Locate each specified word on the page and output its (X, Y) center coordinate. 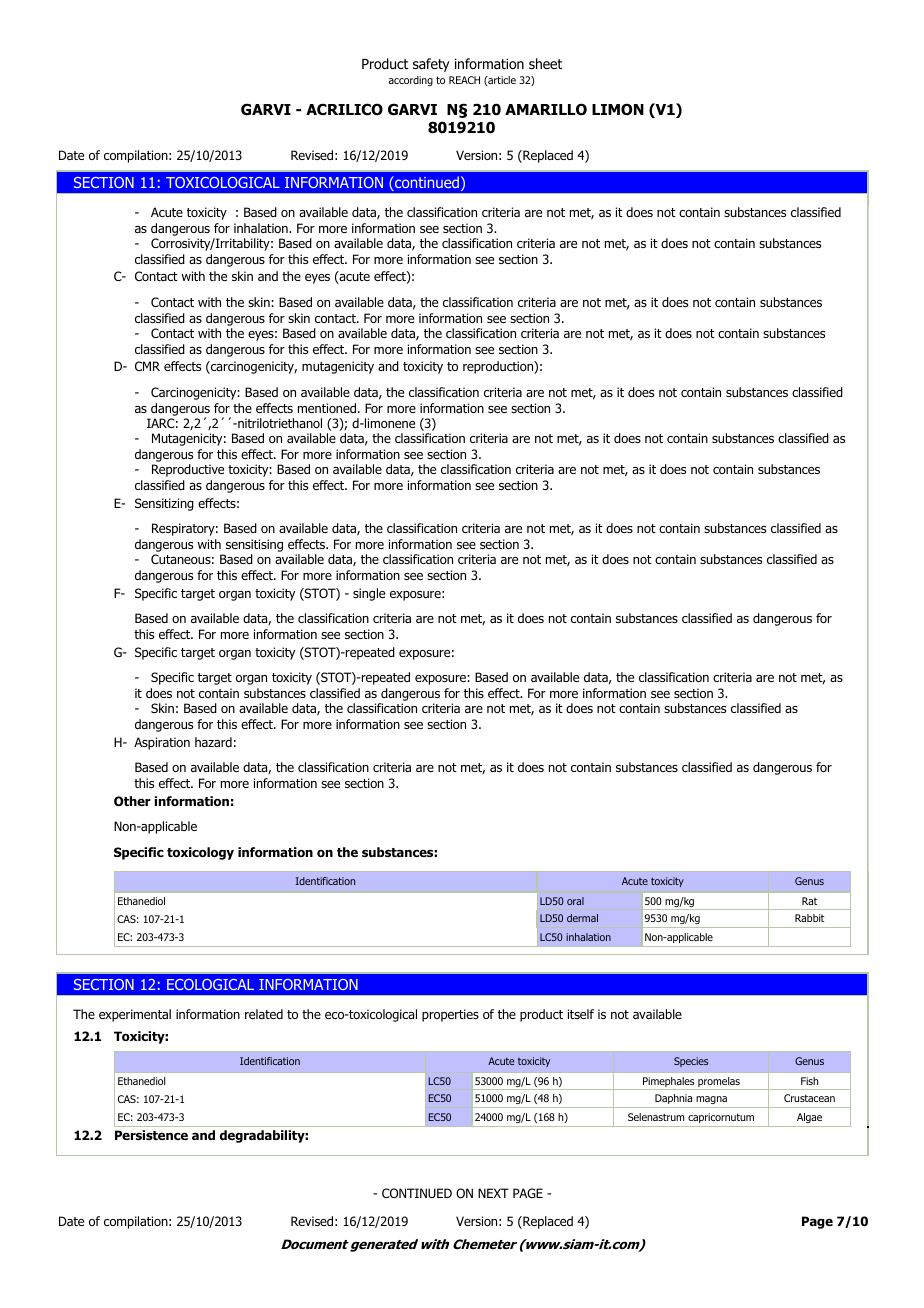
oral (575, 901)
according (411, 81)
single (369, 594)
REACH (464, 80)
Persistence (151, 1135)
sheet (545, 63)
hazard (213, 742)
